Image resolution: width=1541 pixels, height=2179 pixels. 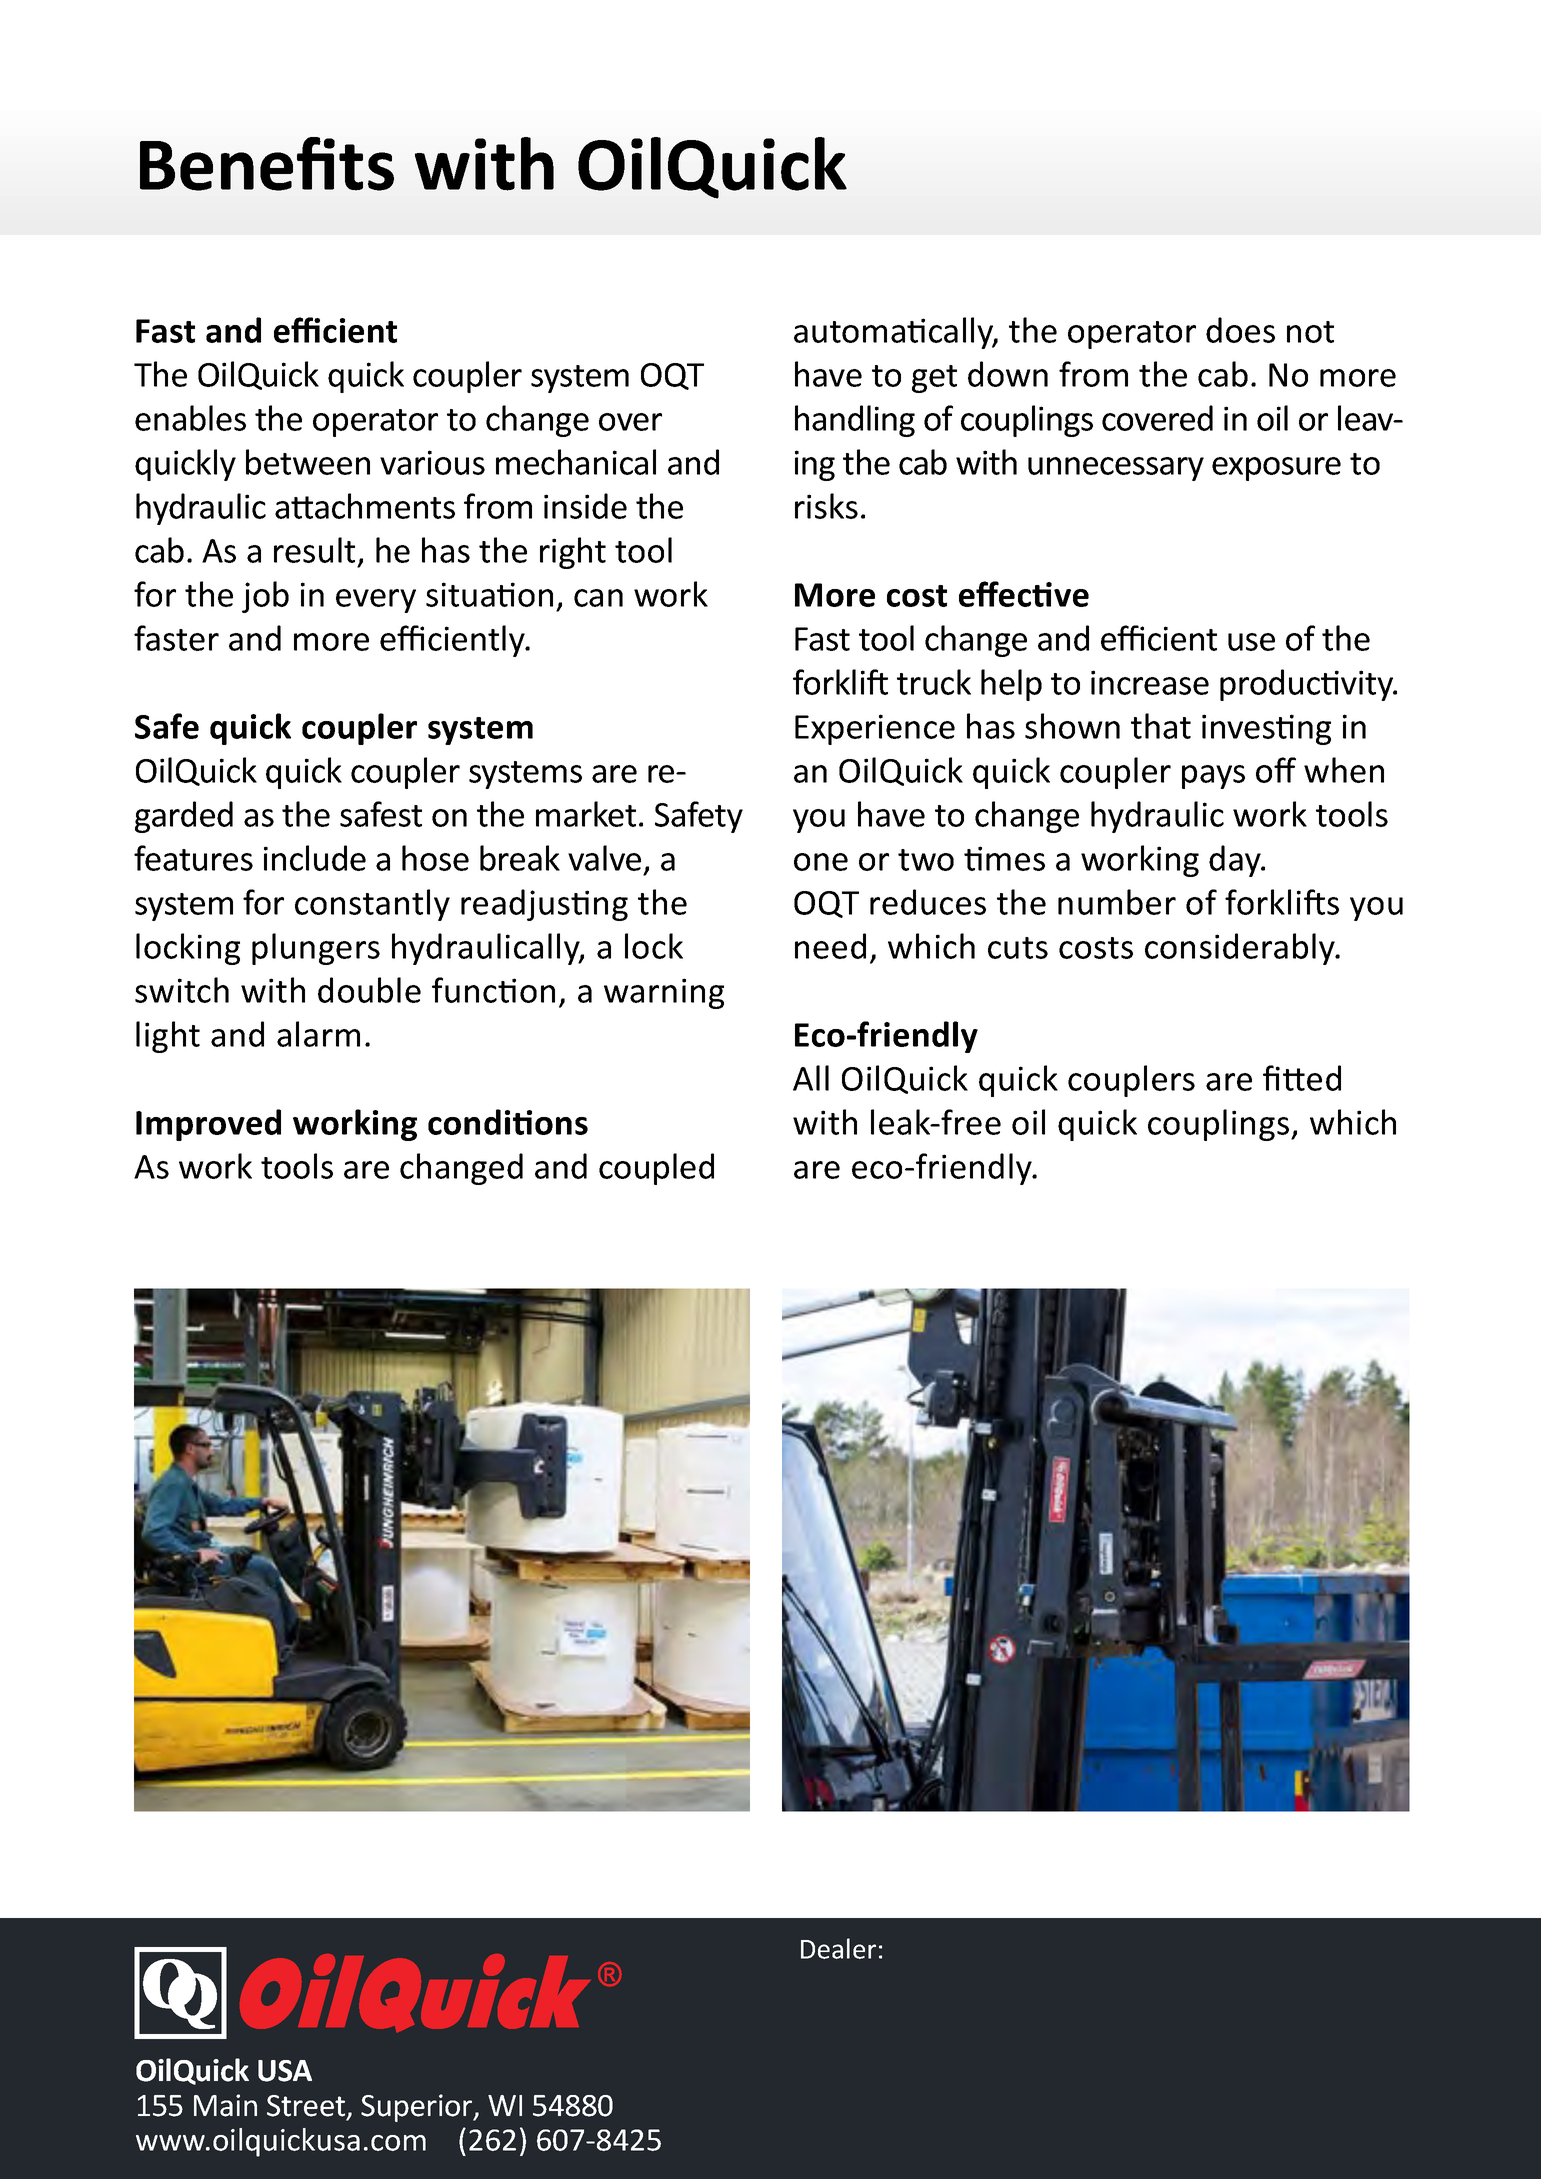 I want to click on coupled, so click(x=656, y=1169).
